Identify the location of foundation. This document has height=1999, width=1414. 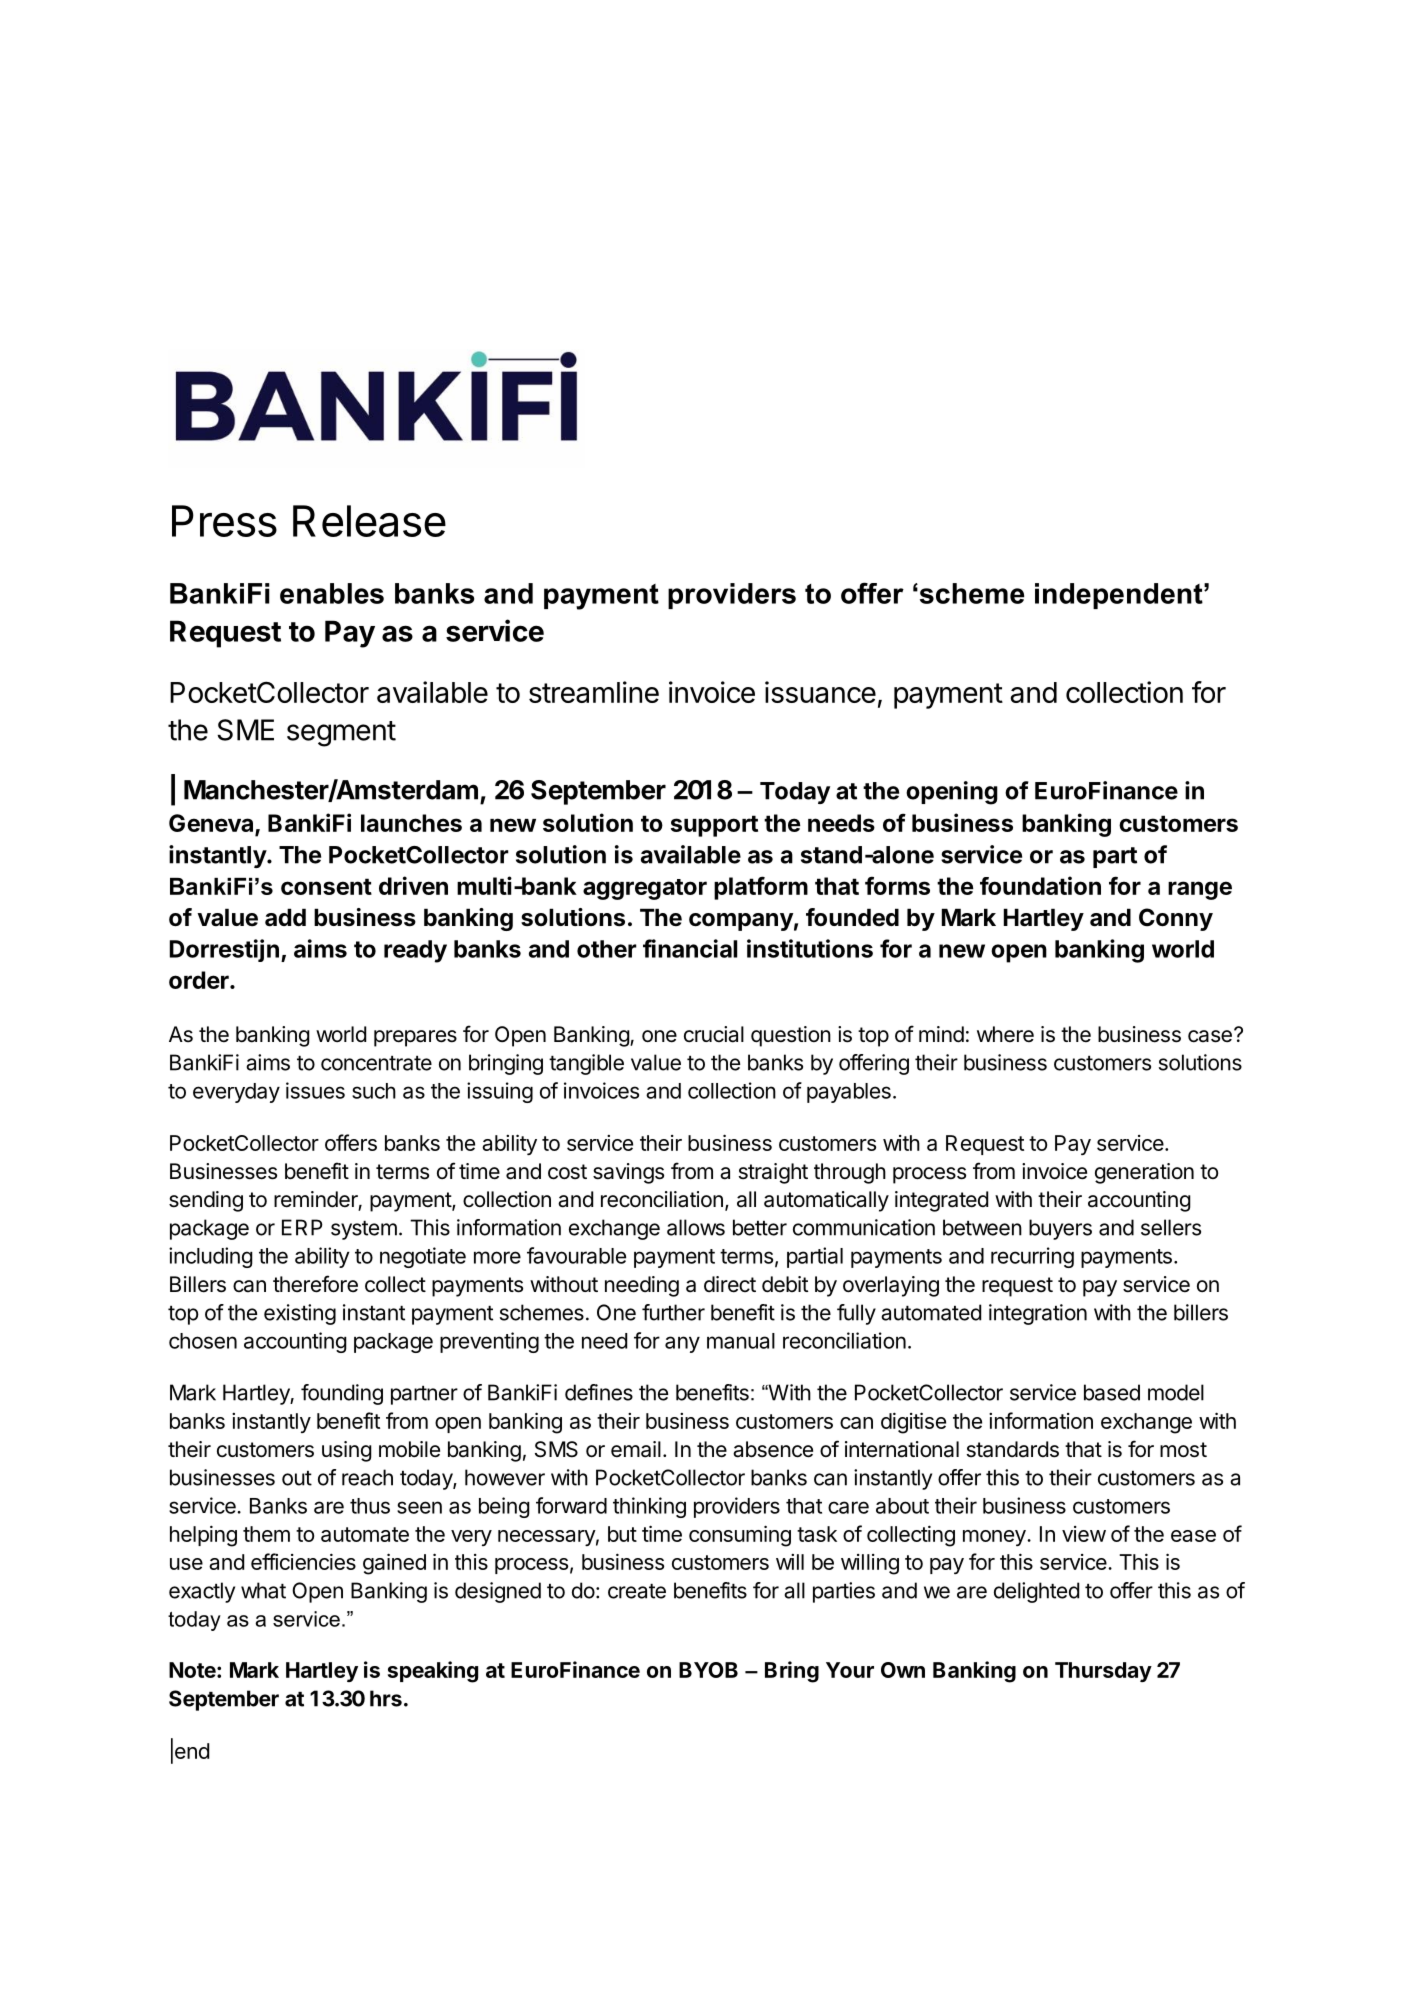
(1040, 885).
